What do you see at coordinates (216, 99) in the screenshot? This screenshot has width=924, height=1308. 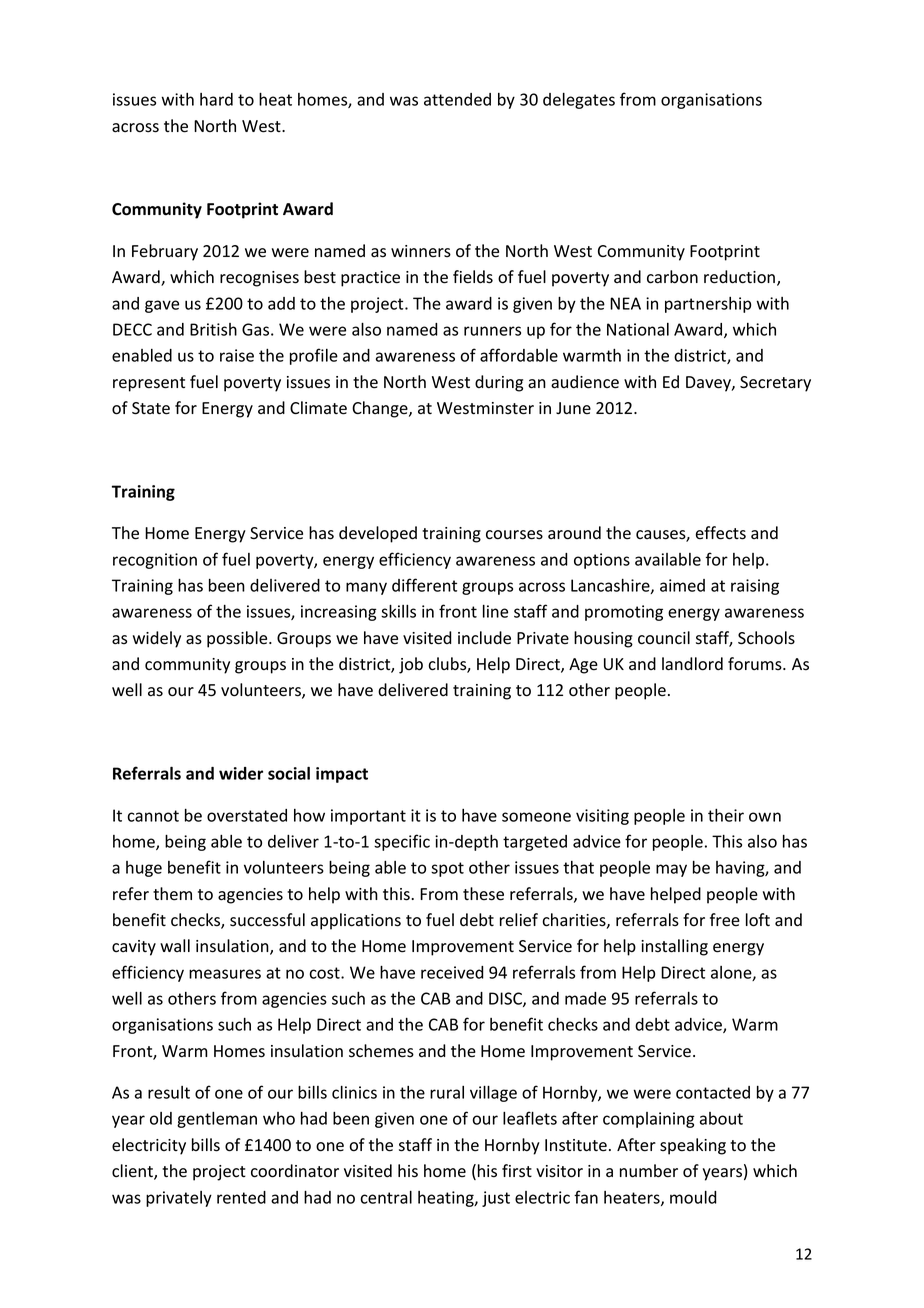 I see `hard` at bounding box center [216, 99].
